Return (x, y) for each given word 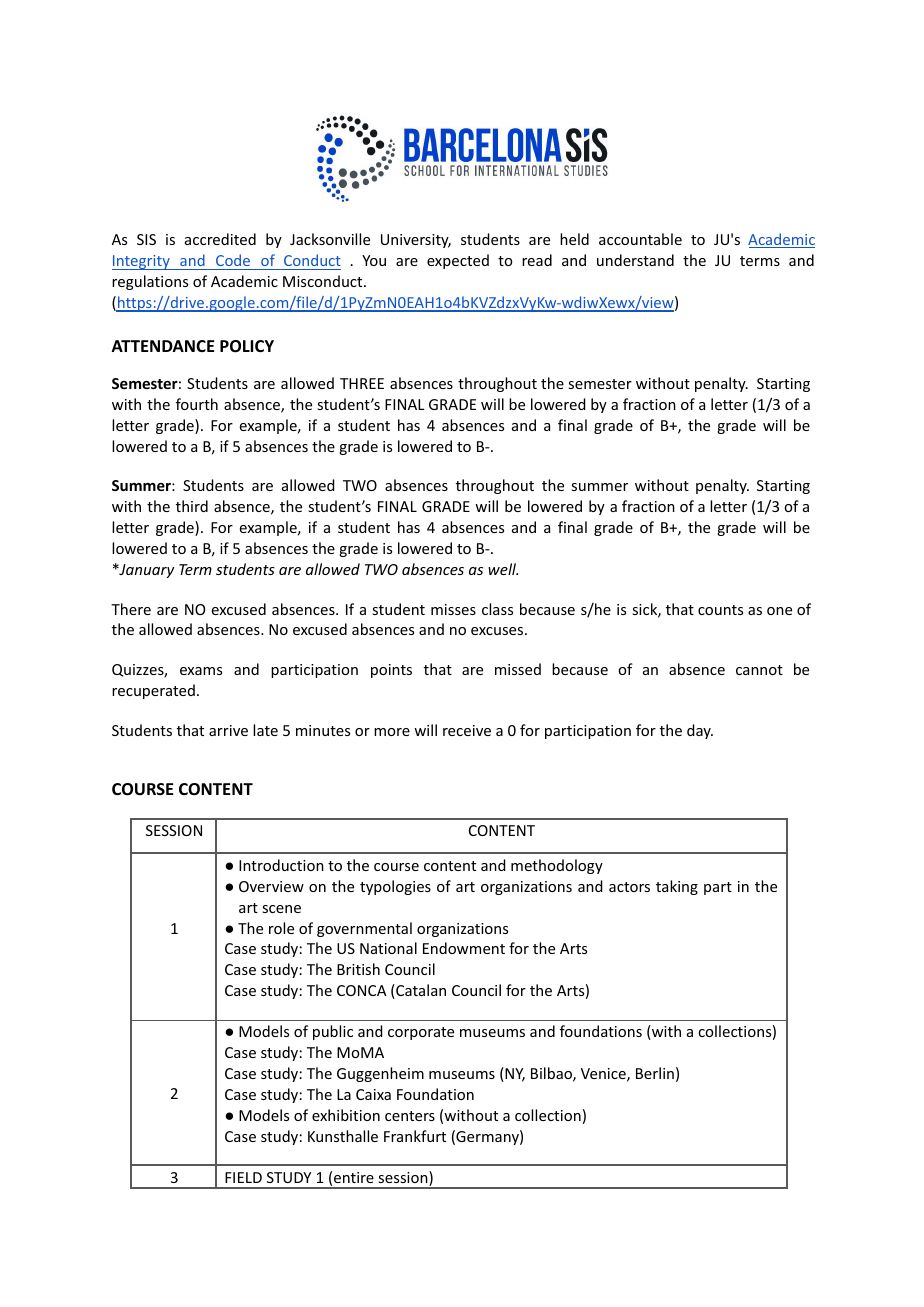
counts (720, 610)
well (503, 569)
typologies (395, 887)
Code (233, 262)
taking (677, 887)
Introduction (281, 865)
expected (458, 261)
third (192, 506)
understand (635, 260)
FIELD (243, 1177)
